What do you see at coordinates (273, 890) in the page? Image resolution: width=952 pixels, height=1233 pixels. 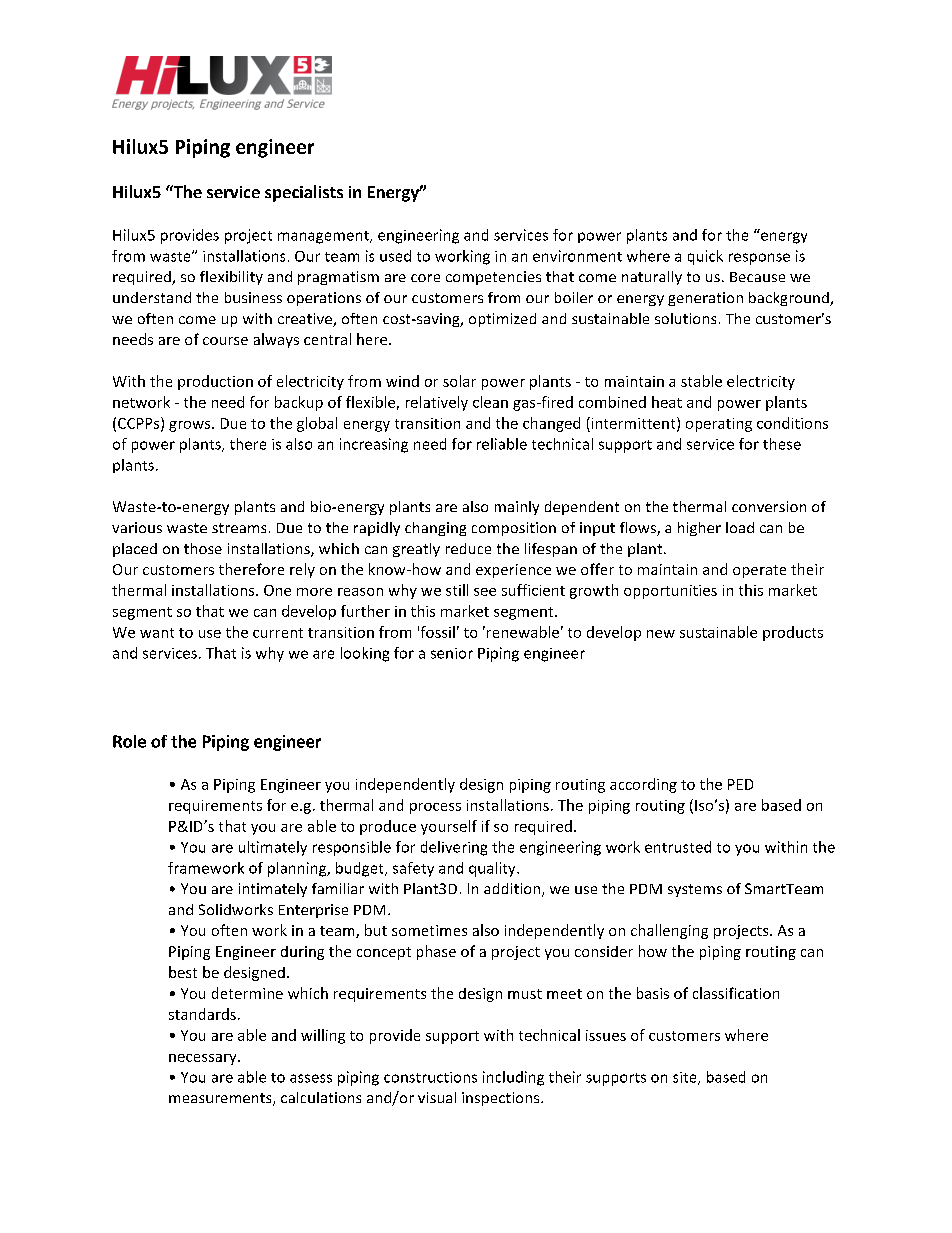 I see `intimately` at bounding box center [273, 890].
